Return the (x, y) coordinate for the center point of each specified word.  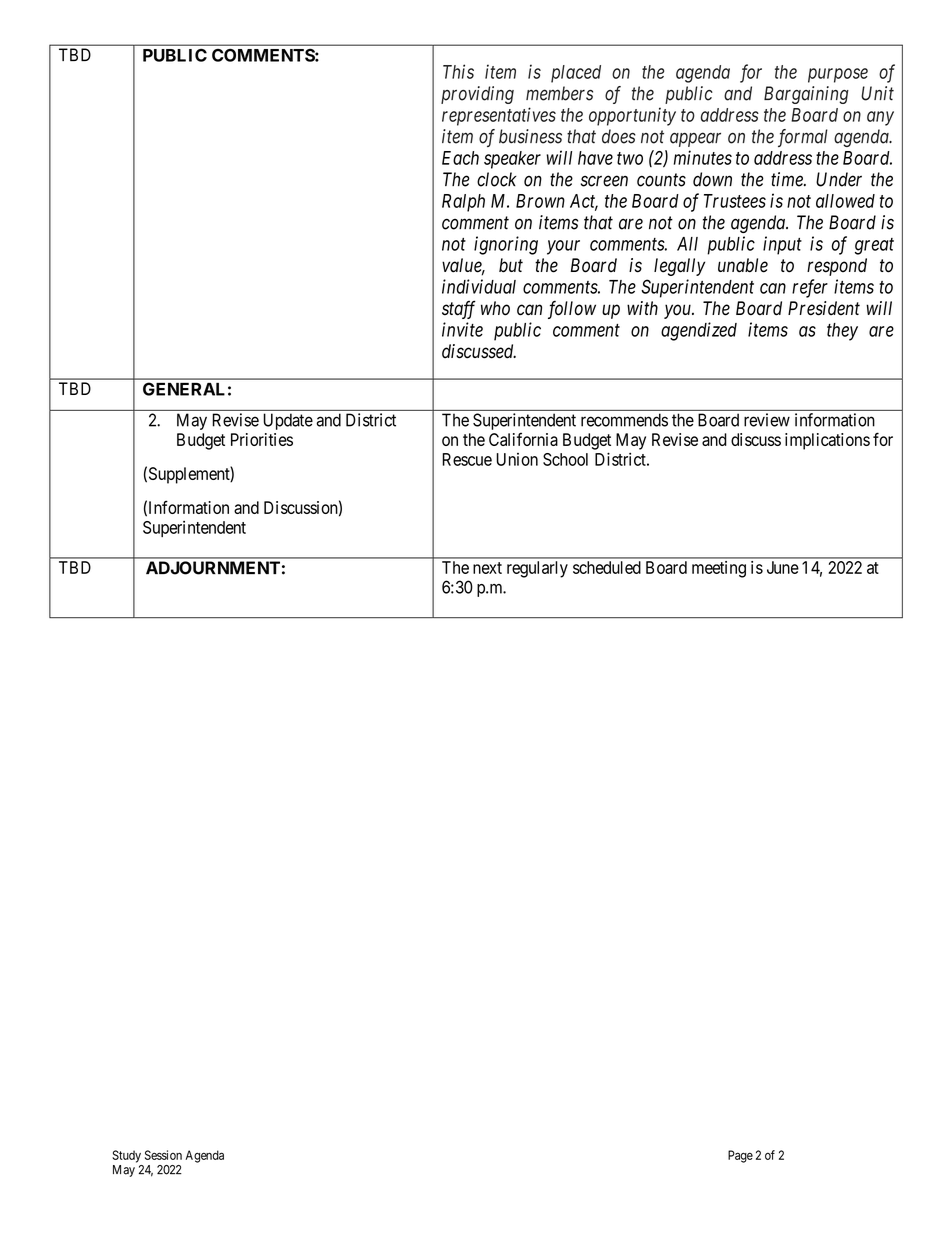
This (458, 71)
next (487, 568)
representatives (499, 116)
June (783, 567)
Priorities (262, 439)
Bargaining (806, 95)
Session (163, 1155)
